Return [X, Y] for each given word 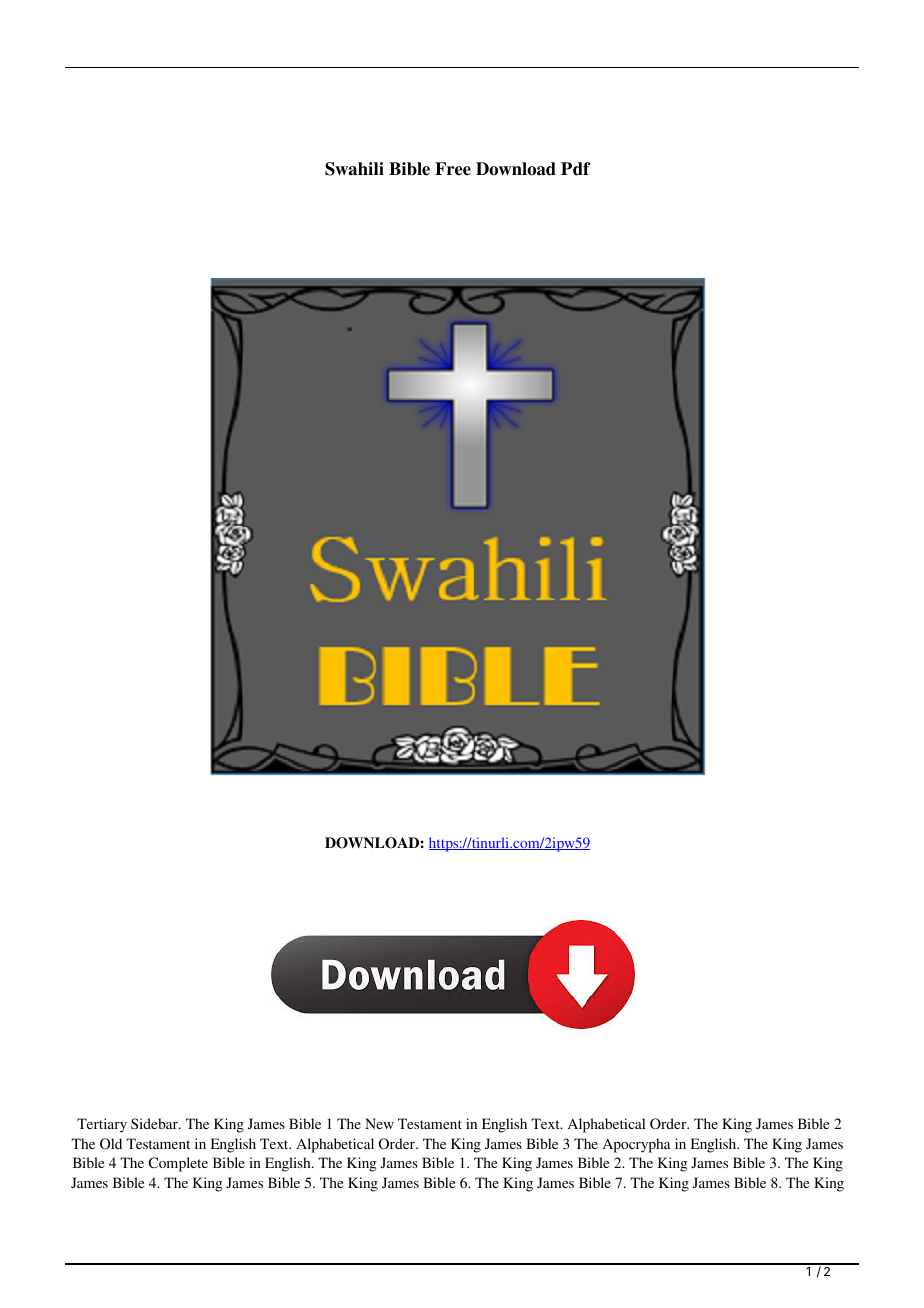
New [379, 1123]
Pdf [576, 169]
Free [453, 169]
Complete [178, 1164]
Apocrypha [637, 1145]
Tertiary [102, 1125]
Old [111, 1143]
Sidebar [155, 1123]
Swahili [354, 169]
